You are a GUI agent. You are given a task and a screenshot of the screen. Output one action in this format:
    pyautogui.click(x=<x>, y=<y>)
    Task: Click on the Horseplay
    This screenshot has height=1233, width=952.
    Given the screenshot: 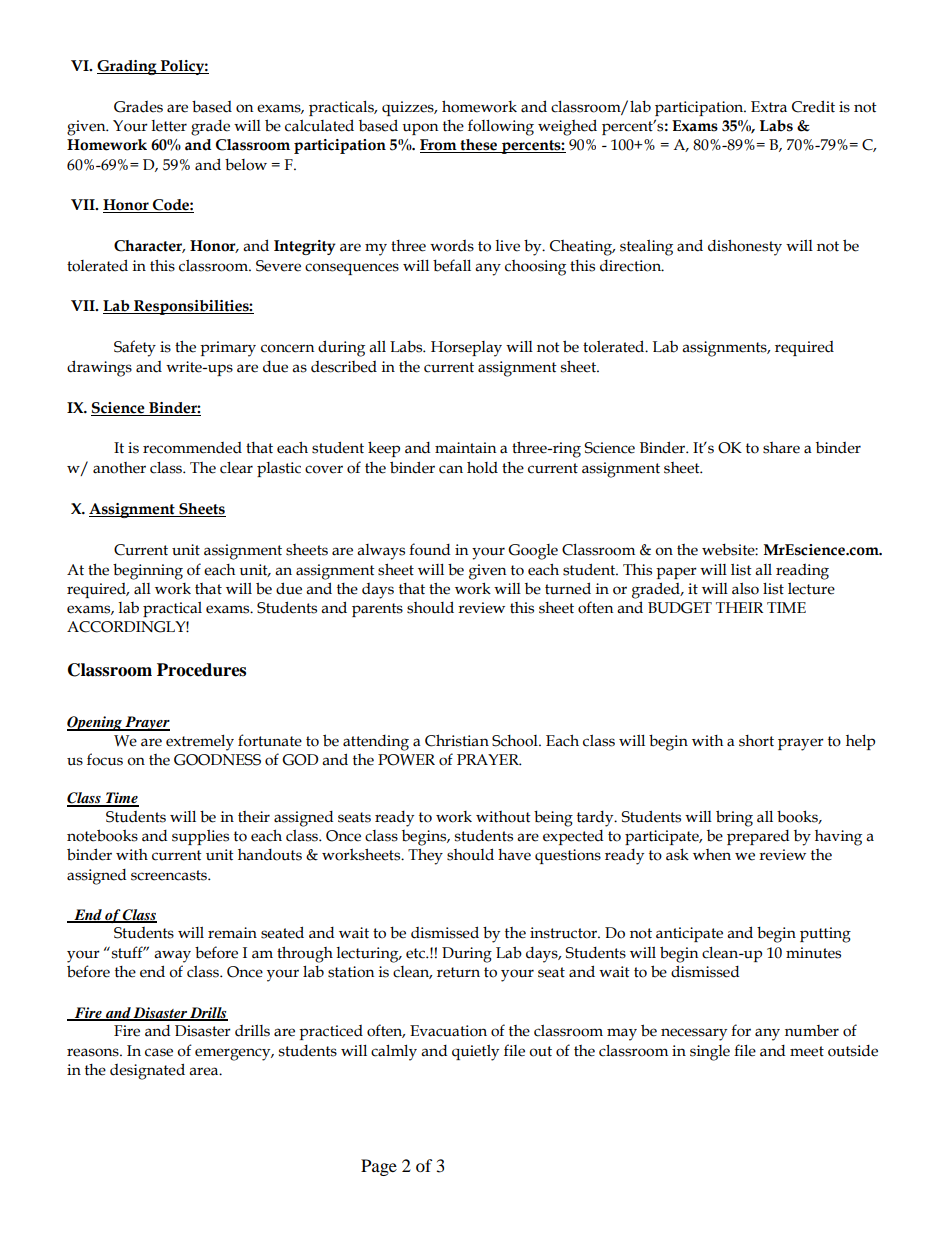 What is the action you would take?
    pyautogui.click(x=466, y=349)
